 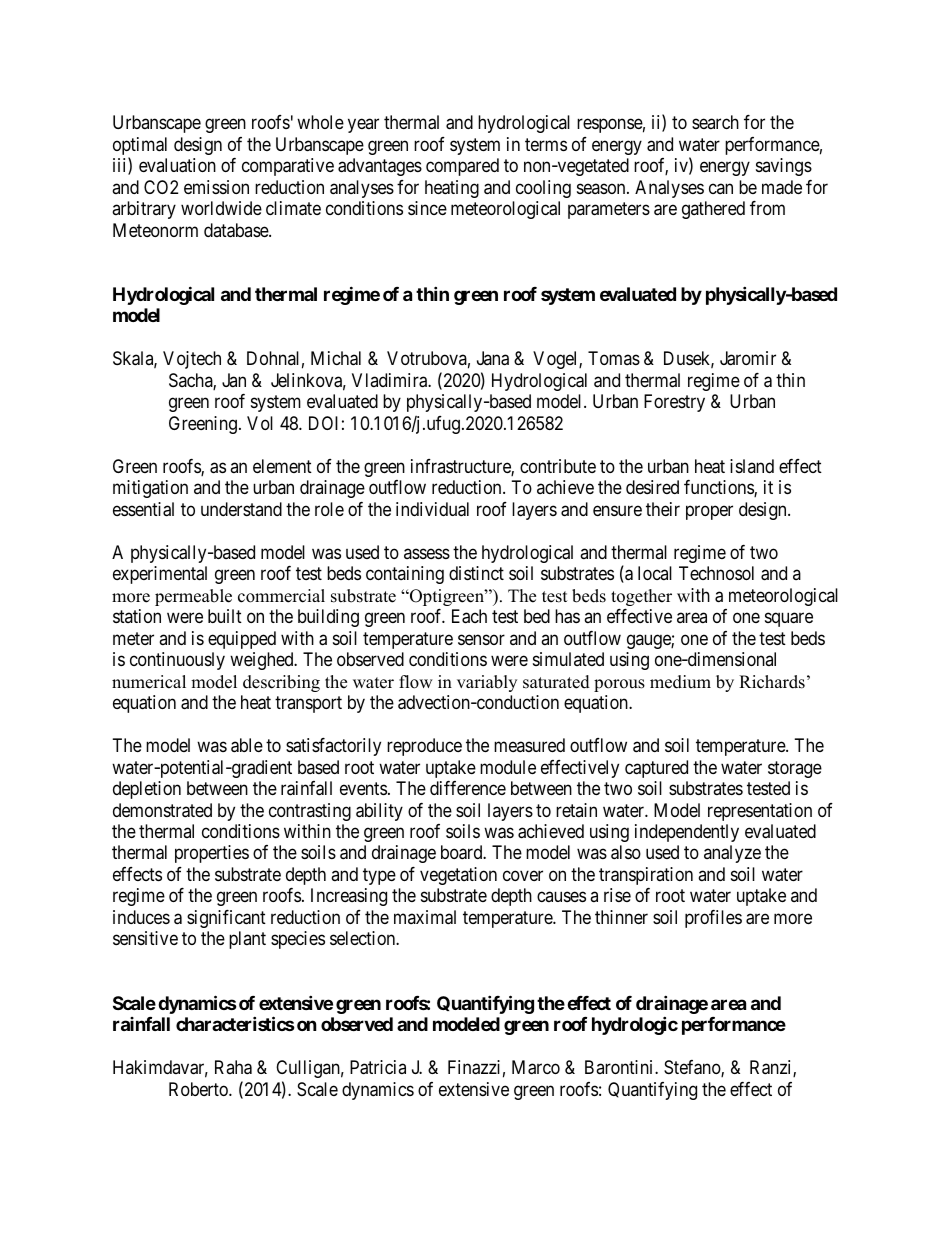 What do you see at coordinates (641, 597) in the page?
I see `together` at bounding box center [641, 597].
